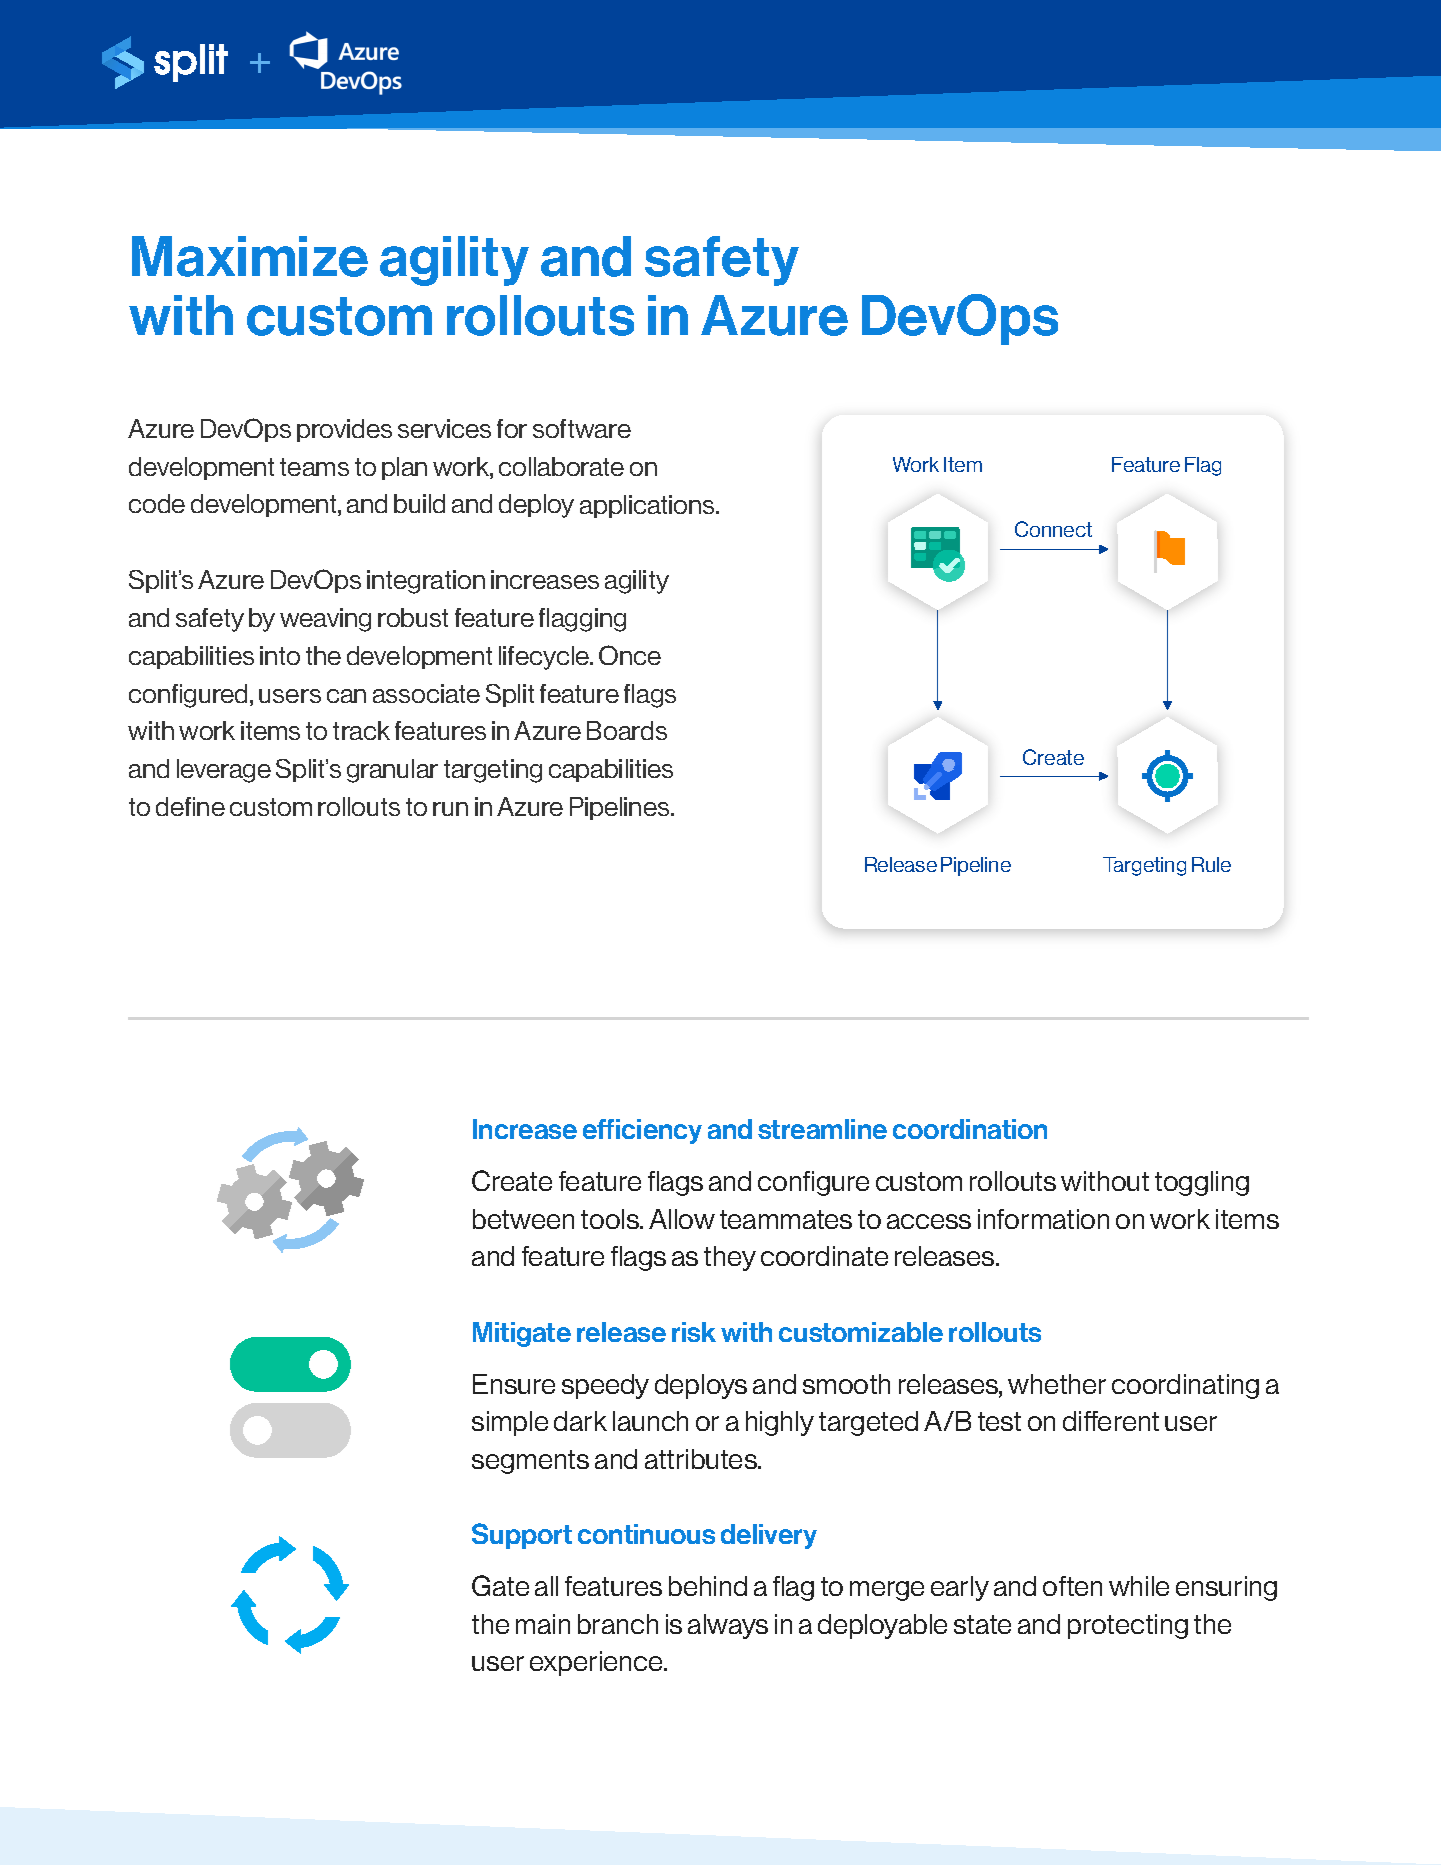 The width and height of the document is (1441, 1865). What do you see at coordinates (728, 1626) in the document?
I see `always` at bounding box center [728, 1626].
